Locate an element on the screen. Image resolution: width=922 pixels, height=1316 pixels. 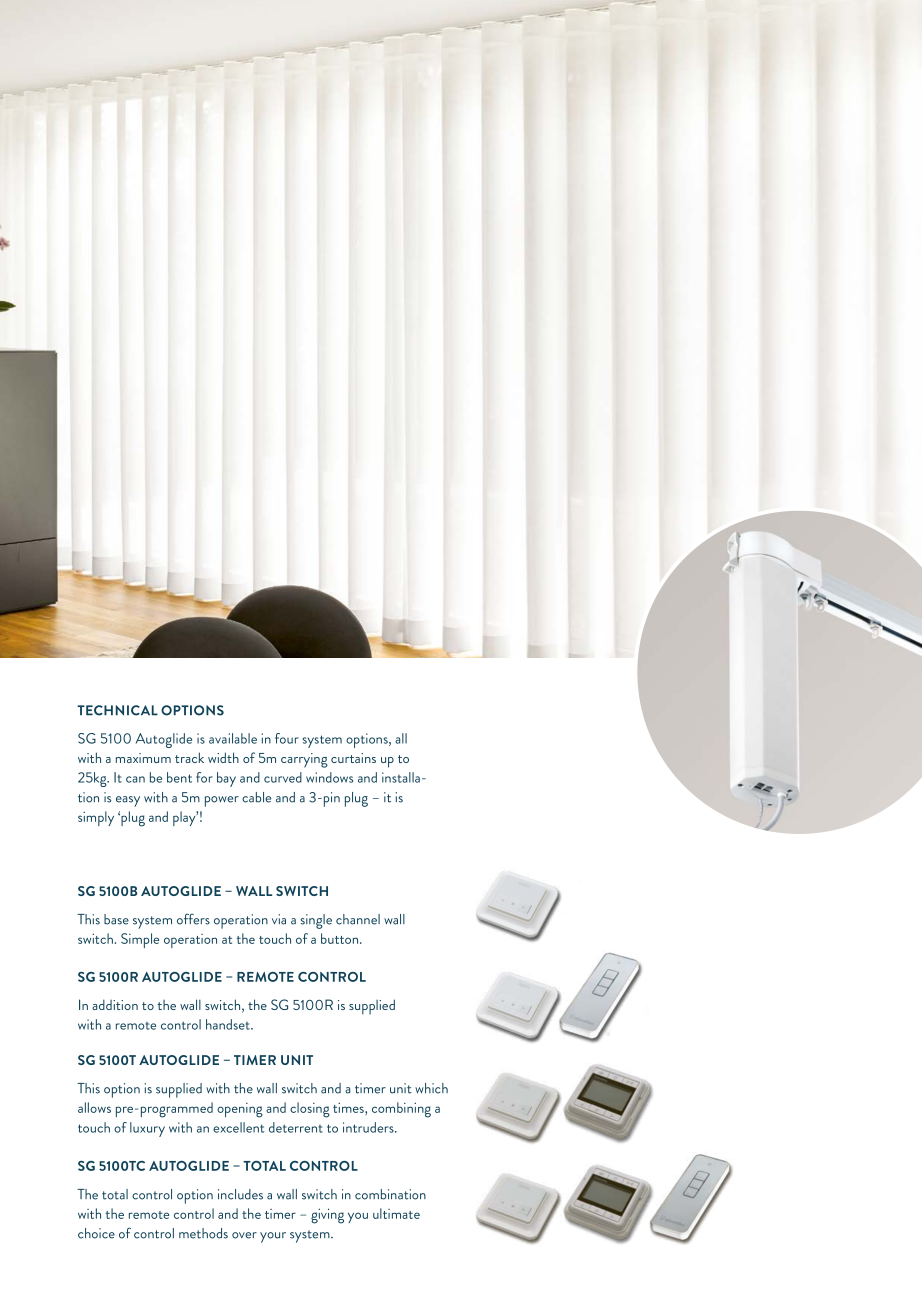
Simple is located at coordinates (140, 940).
